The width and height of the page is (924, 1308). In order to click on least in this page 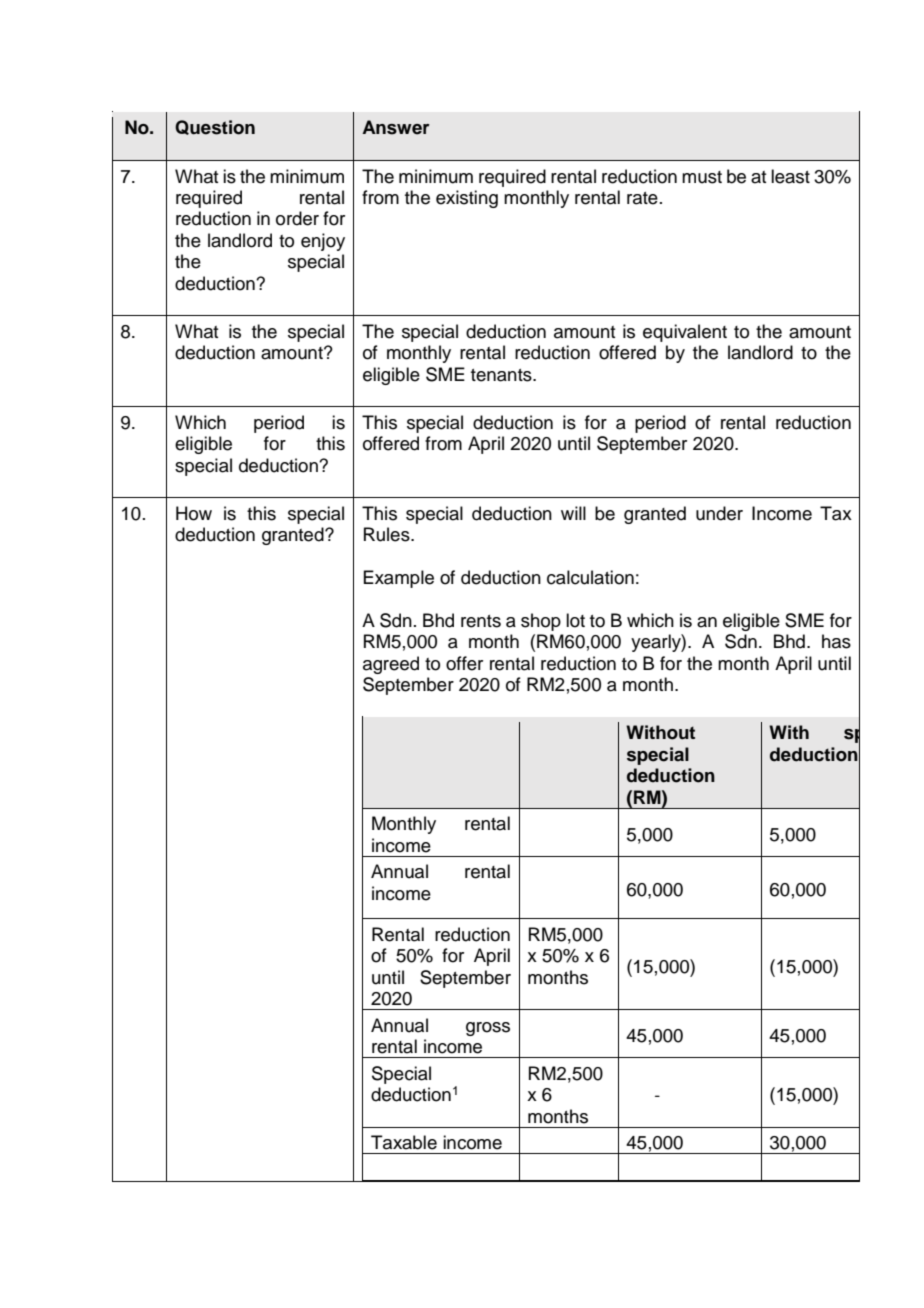, I will do `click(790, 176)`.
